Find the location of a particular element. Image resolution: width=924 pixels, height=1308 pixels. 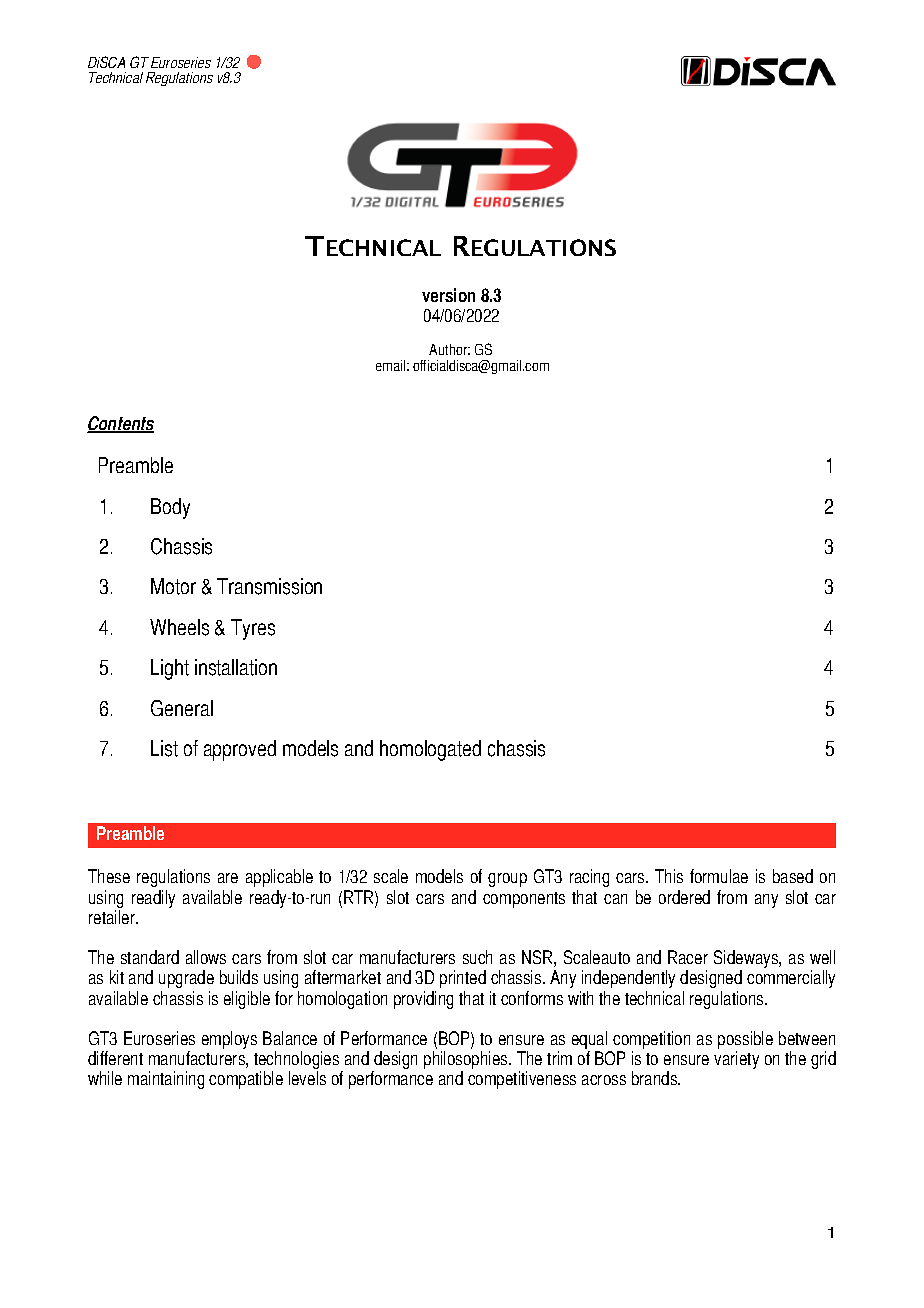

employs is located at coordinates (229, 1040).
